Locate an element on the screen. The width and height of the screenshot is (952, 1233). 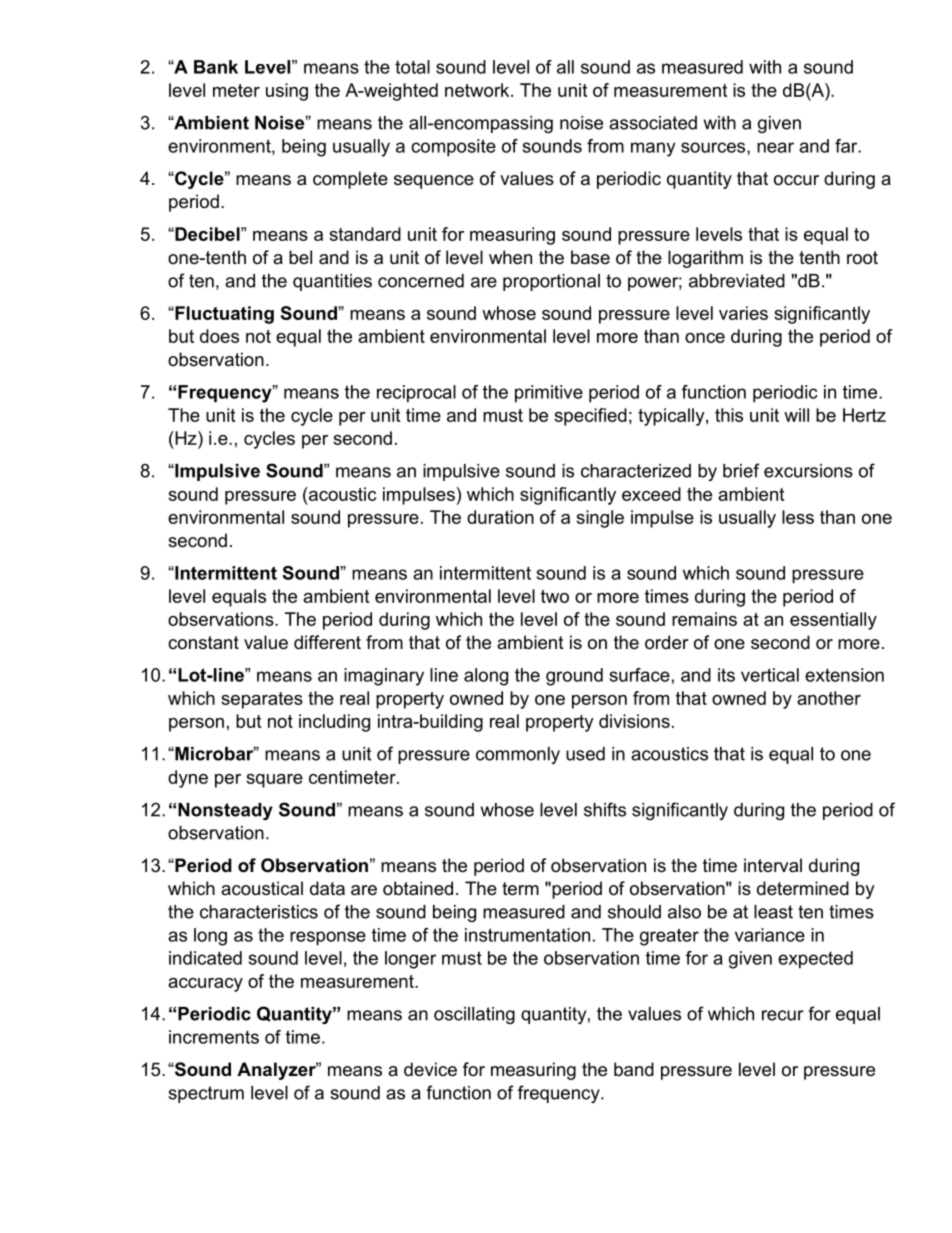
increments is located at coordinates (214, 1037).
